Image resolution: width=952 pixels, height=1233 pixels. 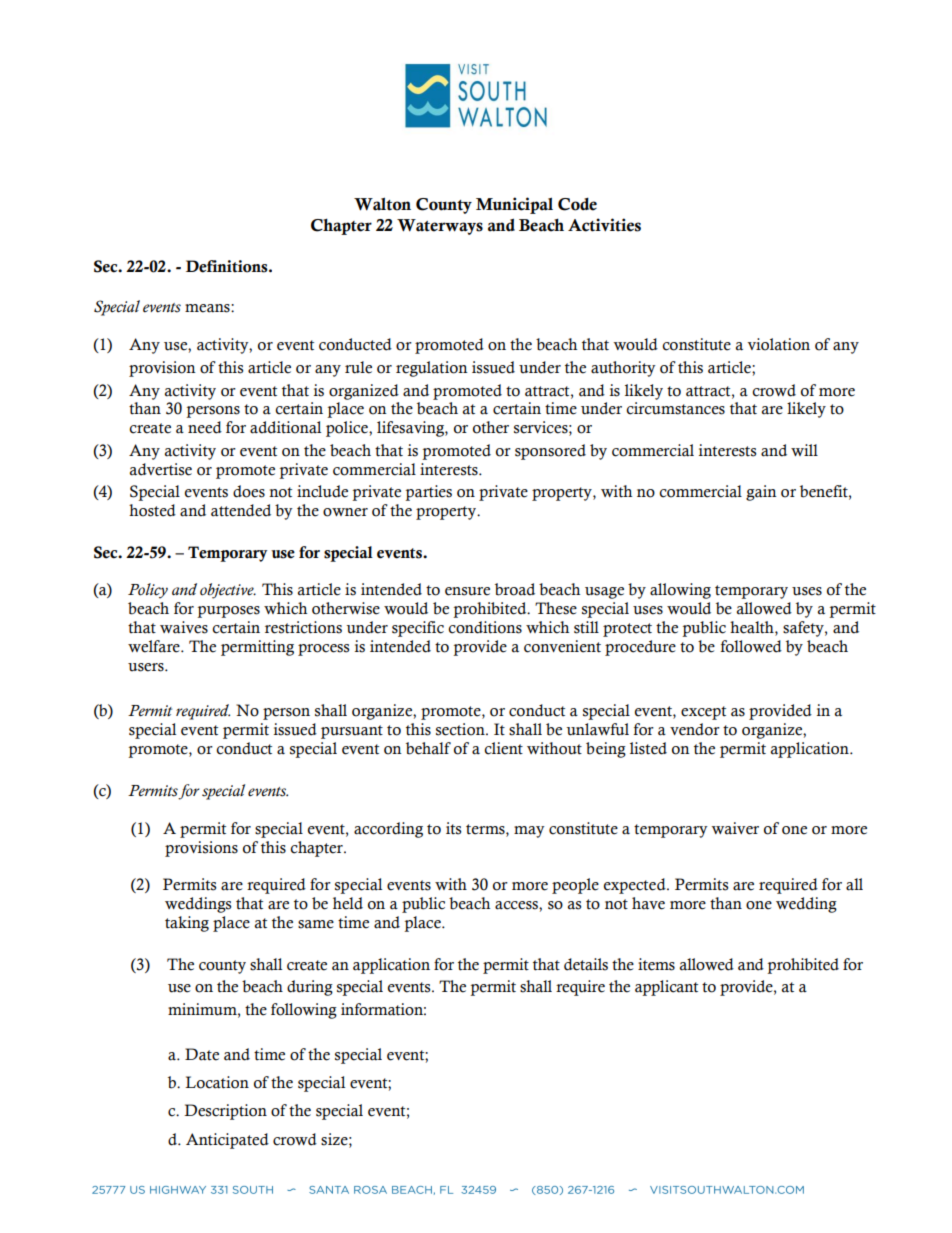 I want to click on have, so click(x=648, y=903).
